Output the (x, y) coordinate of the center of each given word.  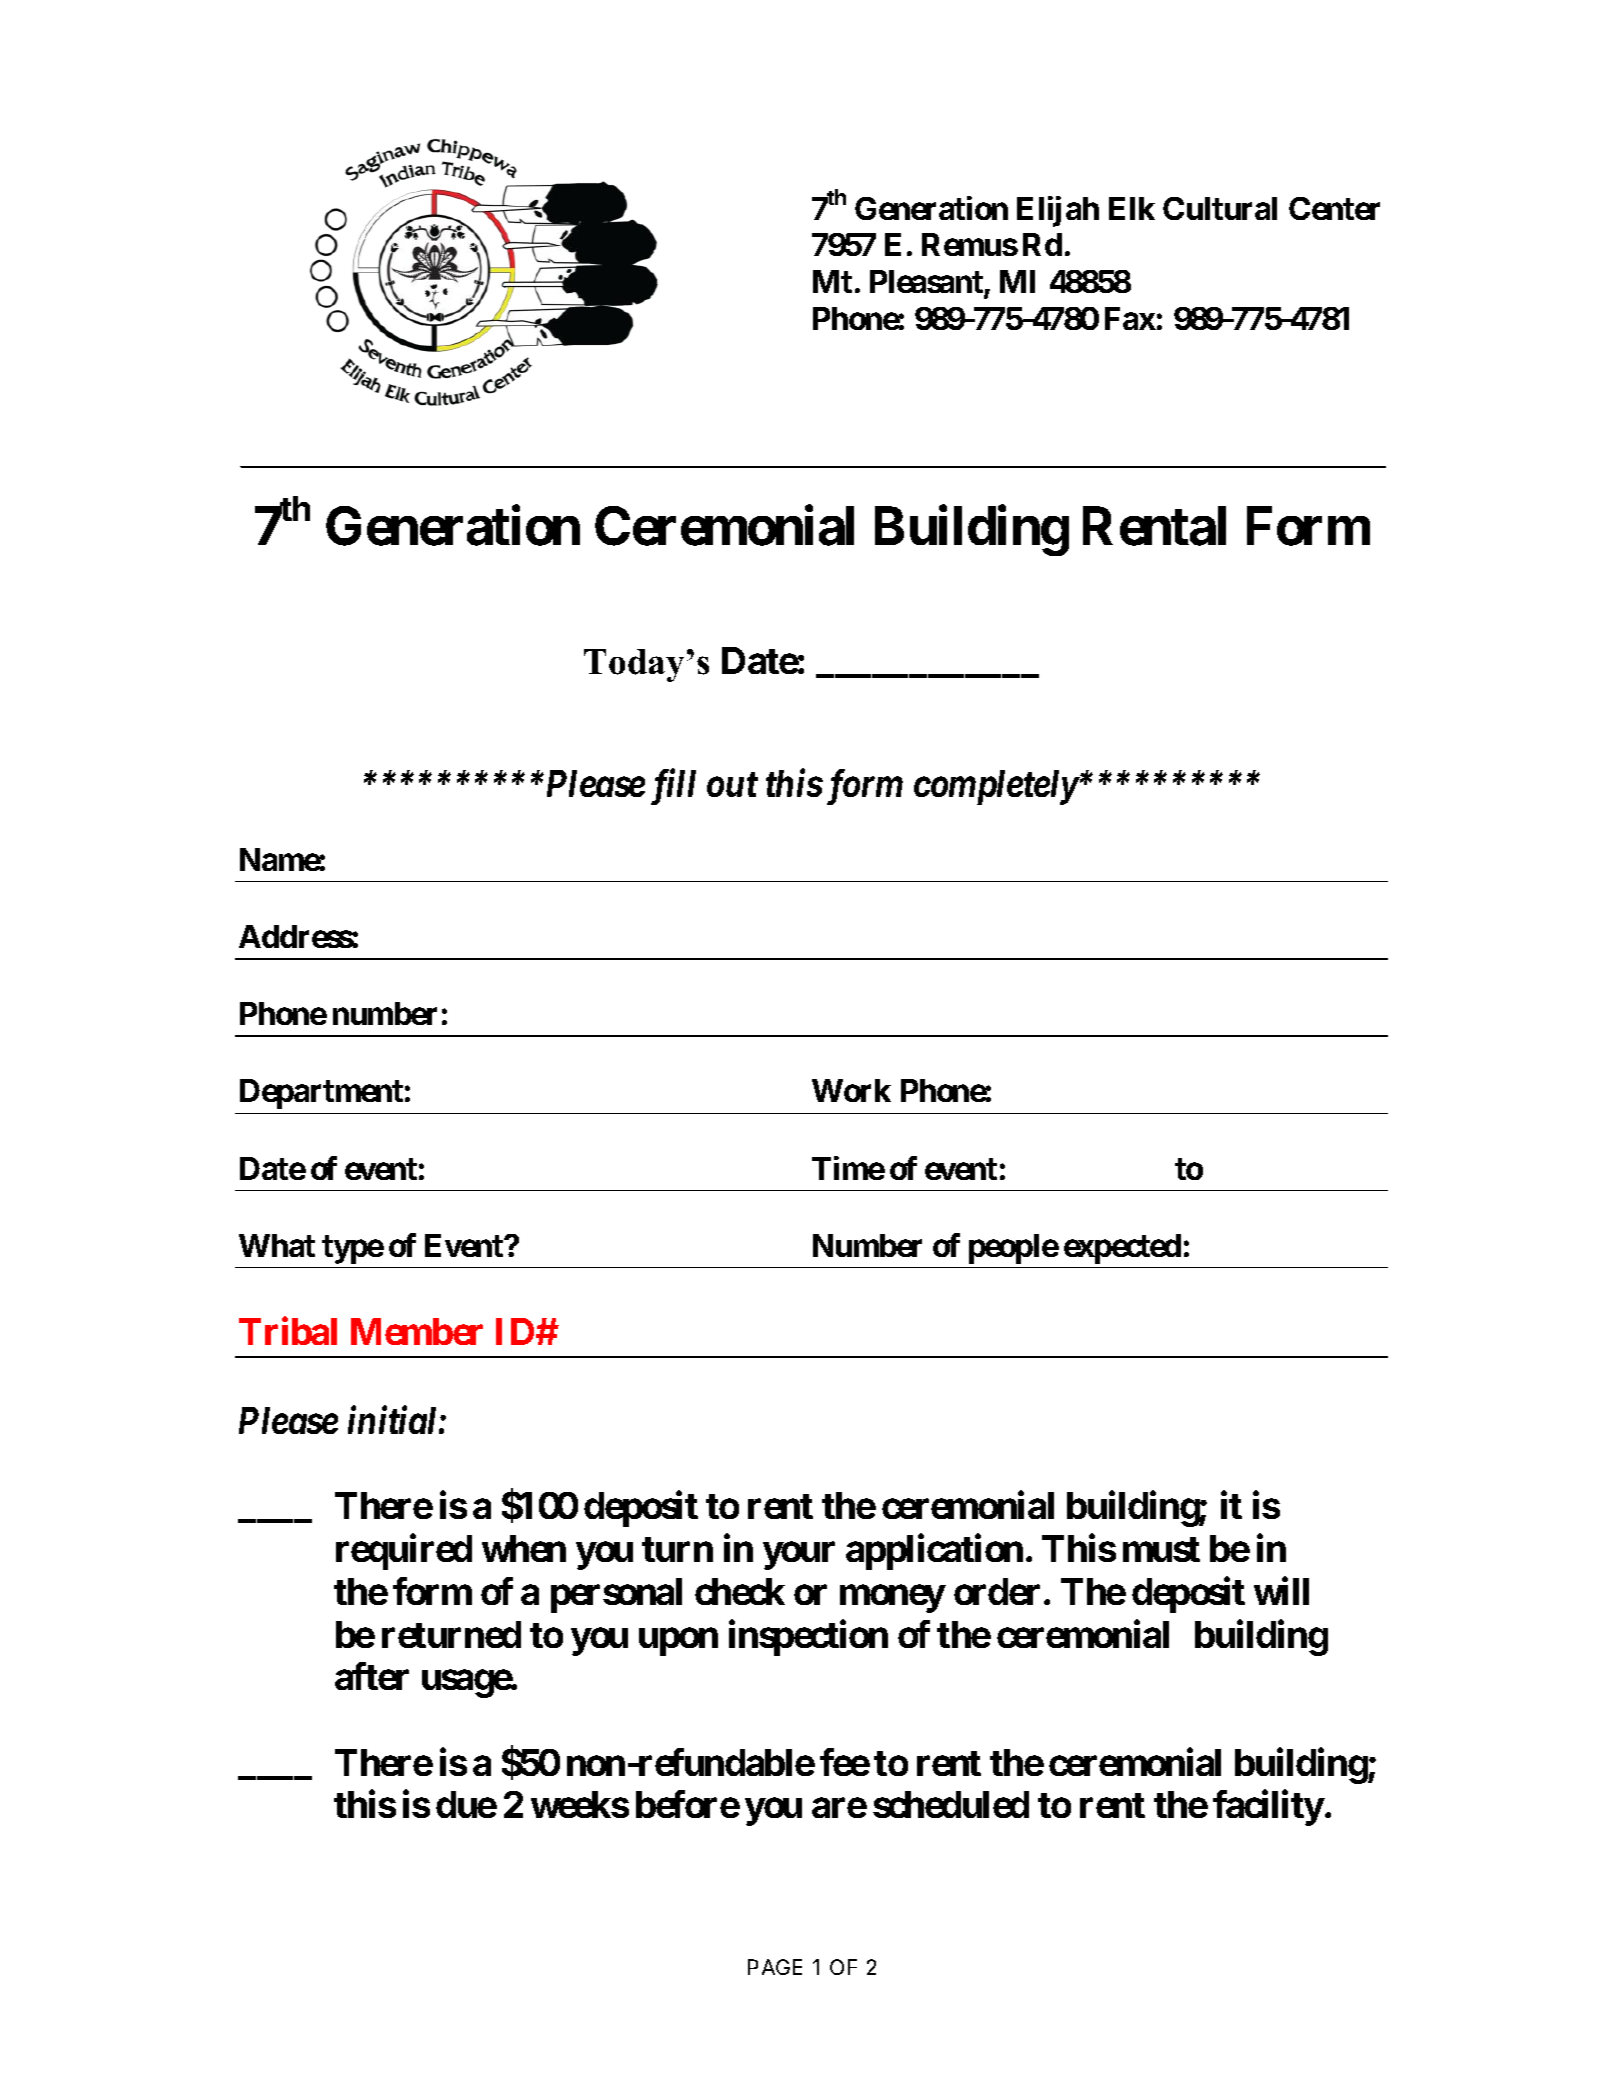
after (372, 1676)
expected (1122, 1249)
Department (321, 1094)
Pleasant (927, 283)
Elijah (1058, 211)
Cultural (1220, 208)
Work (851, 1090)
